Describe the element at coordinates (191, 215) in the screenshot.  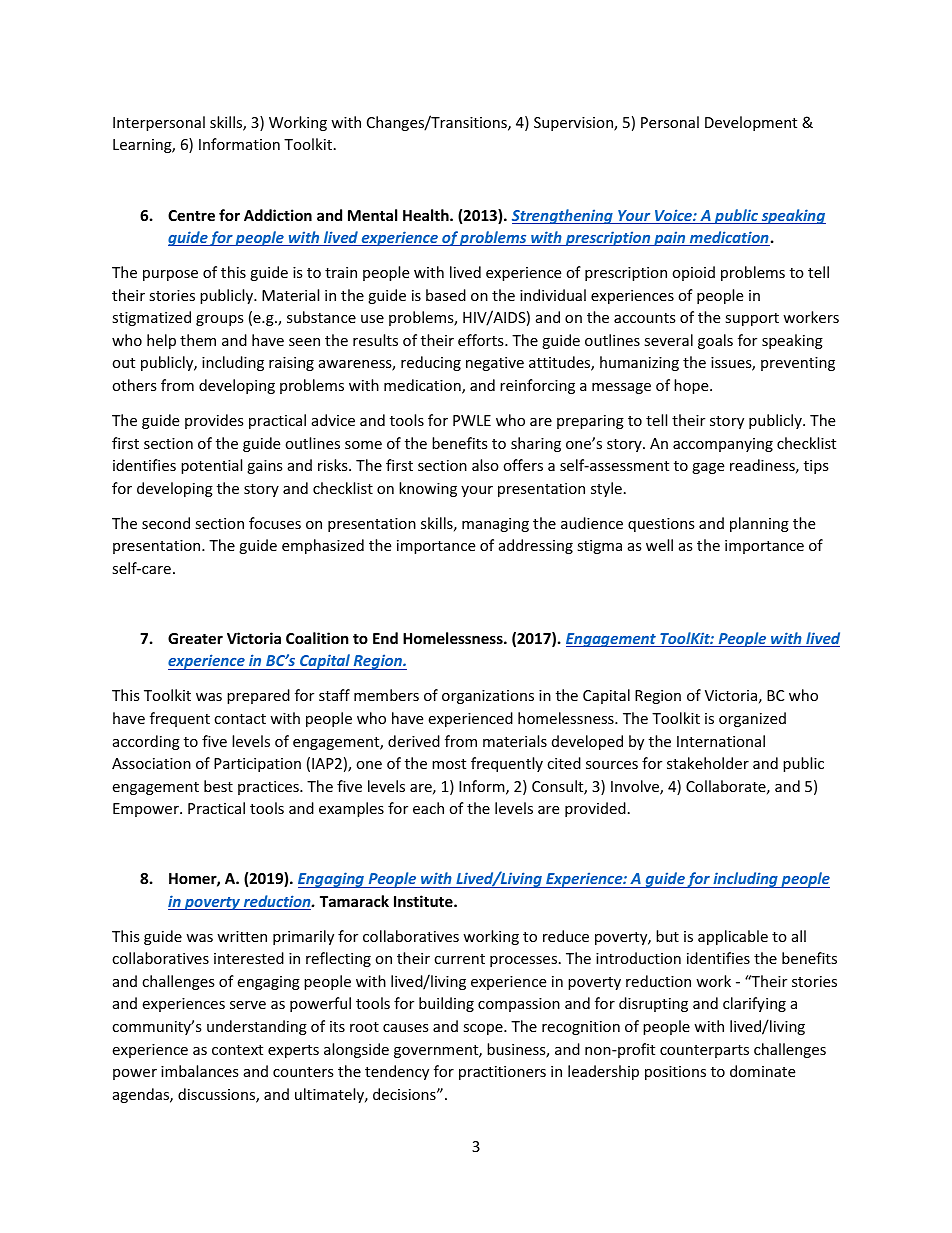
I see `Centre` at that location.
